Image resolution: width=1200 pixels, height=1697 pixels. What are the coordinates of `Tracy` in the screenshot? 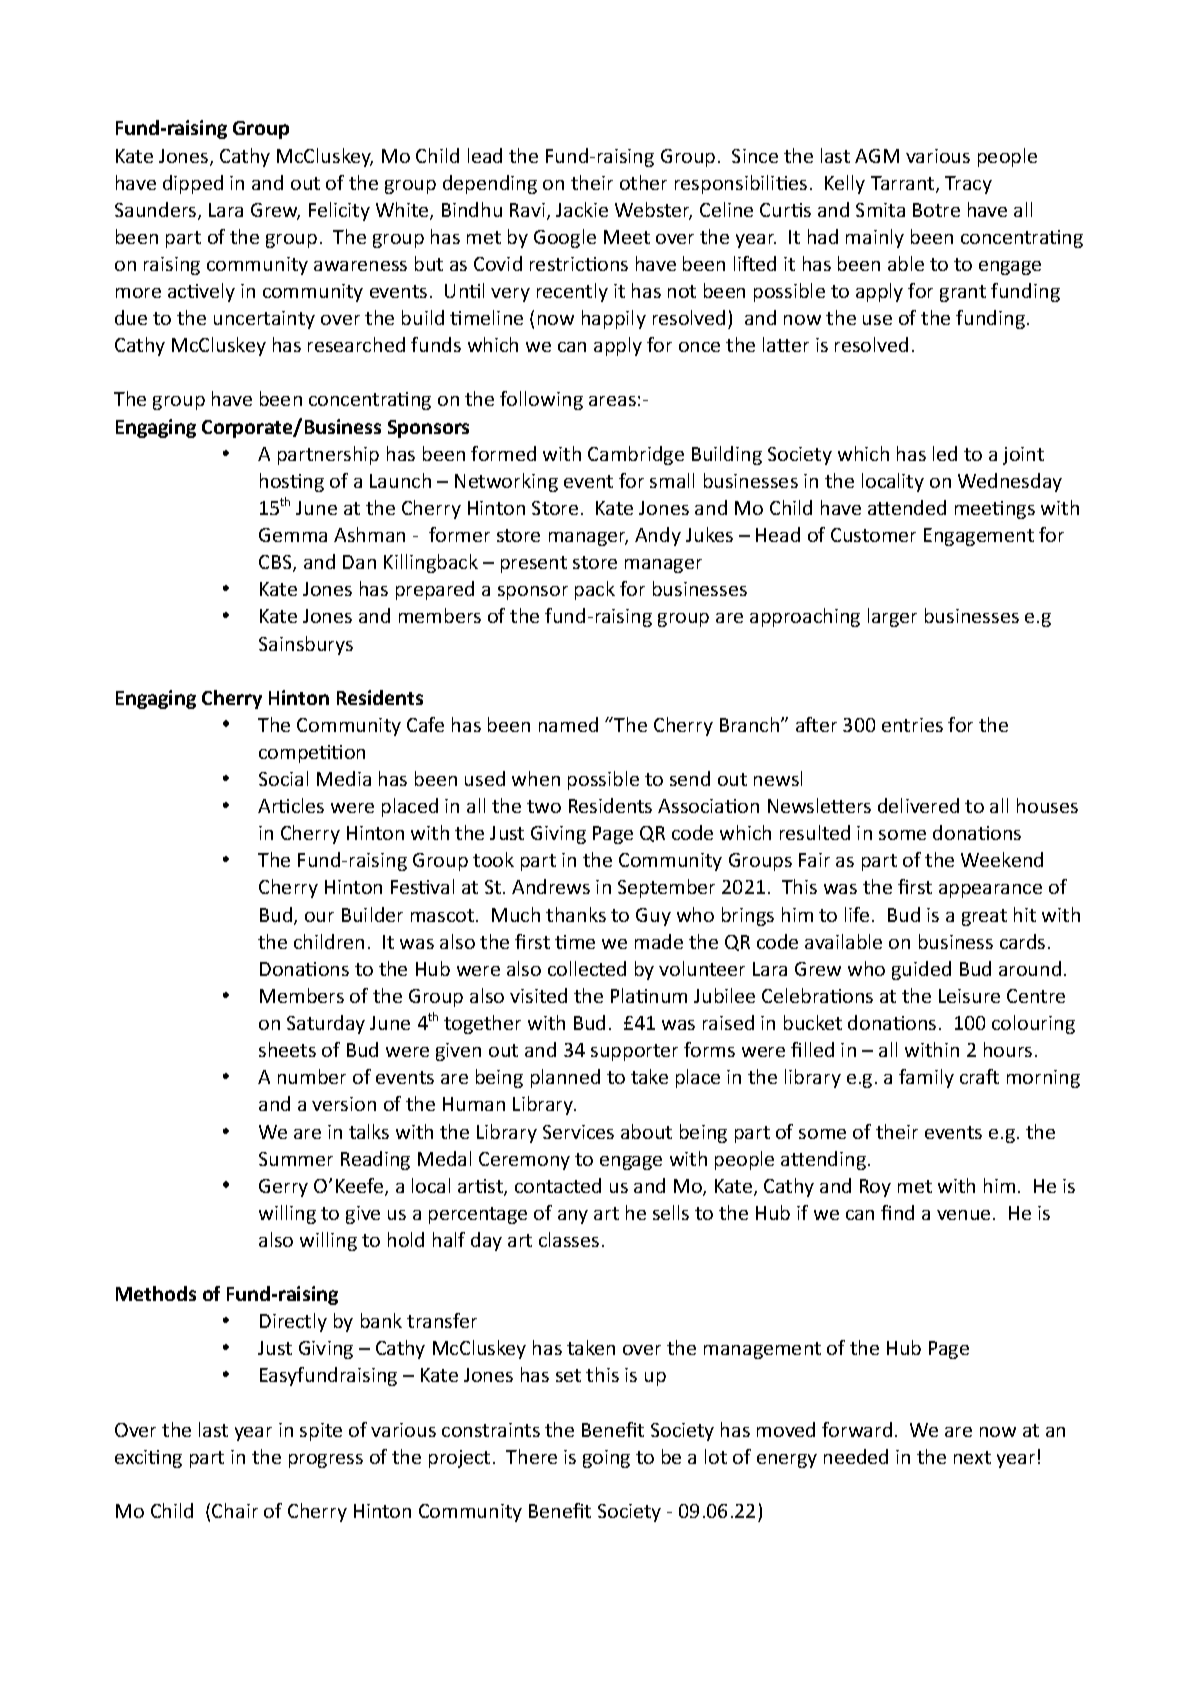 It's located at (968, 185).
